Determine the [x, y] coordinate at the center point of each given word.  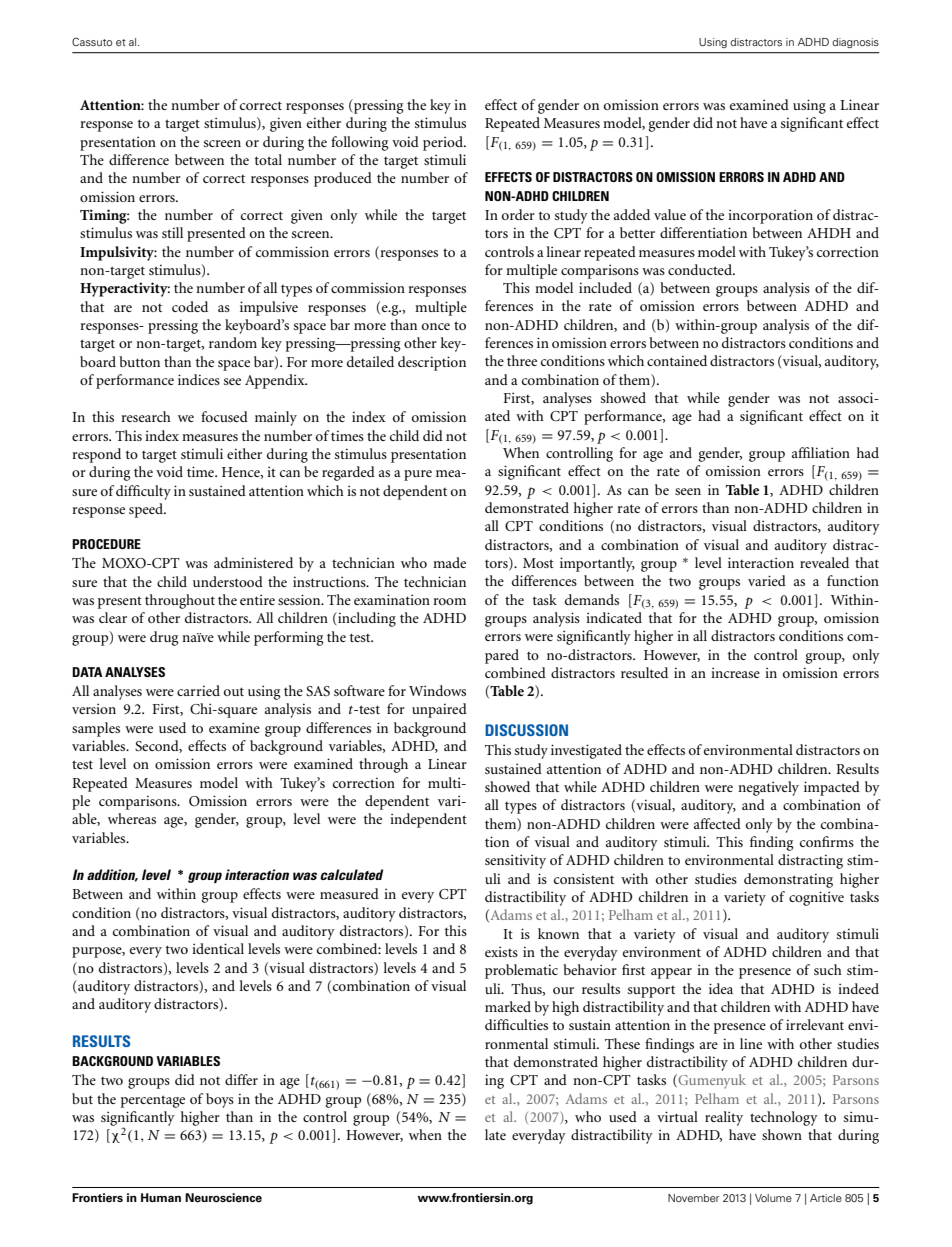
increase [735, 672]
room [449, 601]
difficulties [516, 1024]
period [444, 143]
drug [164, 638]
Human [161, 1197]
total [268, 159]
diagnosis [855, 43]
